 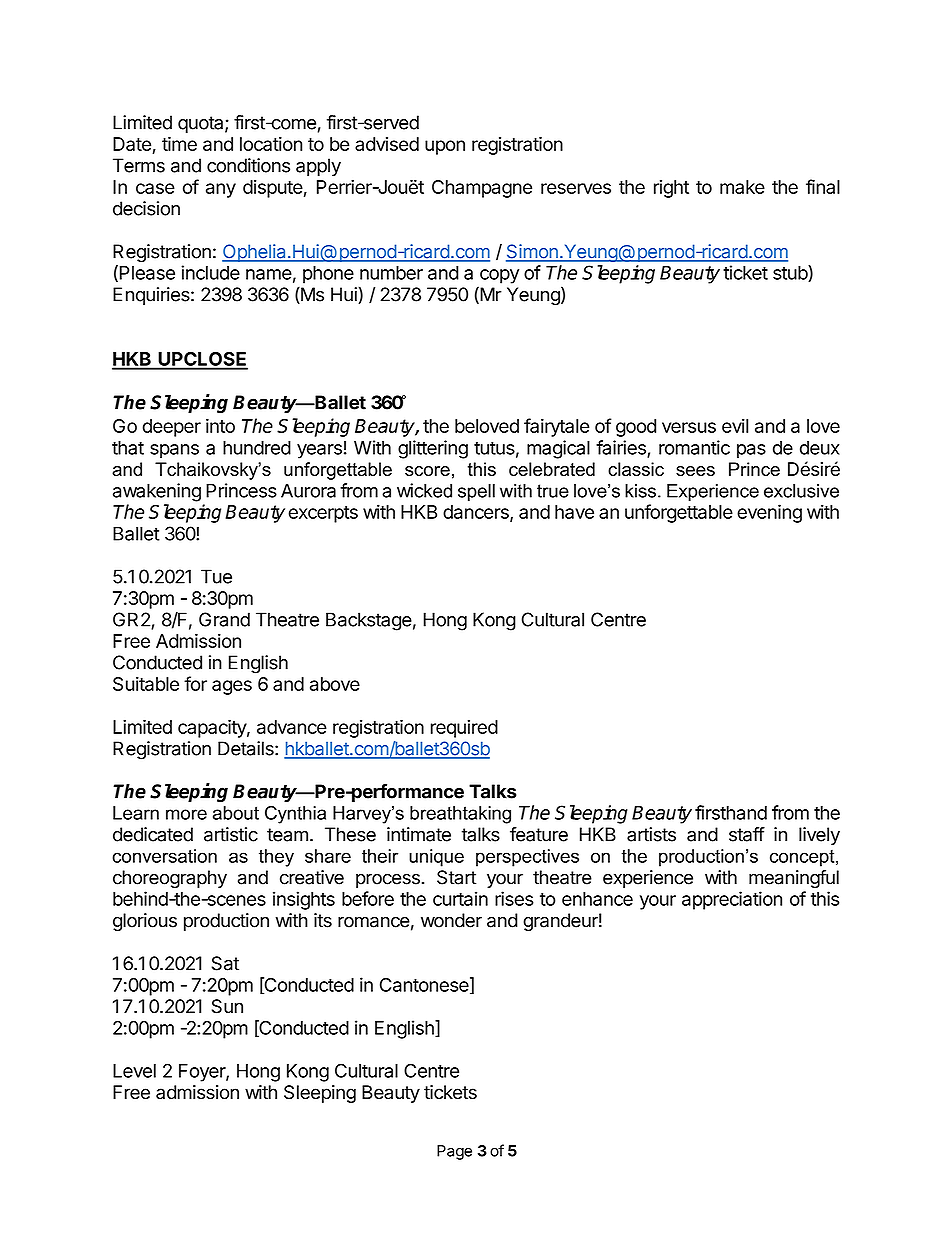 What do you see at coordinates (742, 187) in the screenshot?
I see `make` at bounding box center [742, 187].
